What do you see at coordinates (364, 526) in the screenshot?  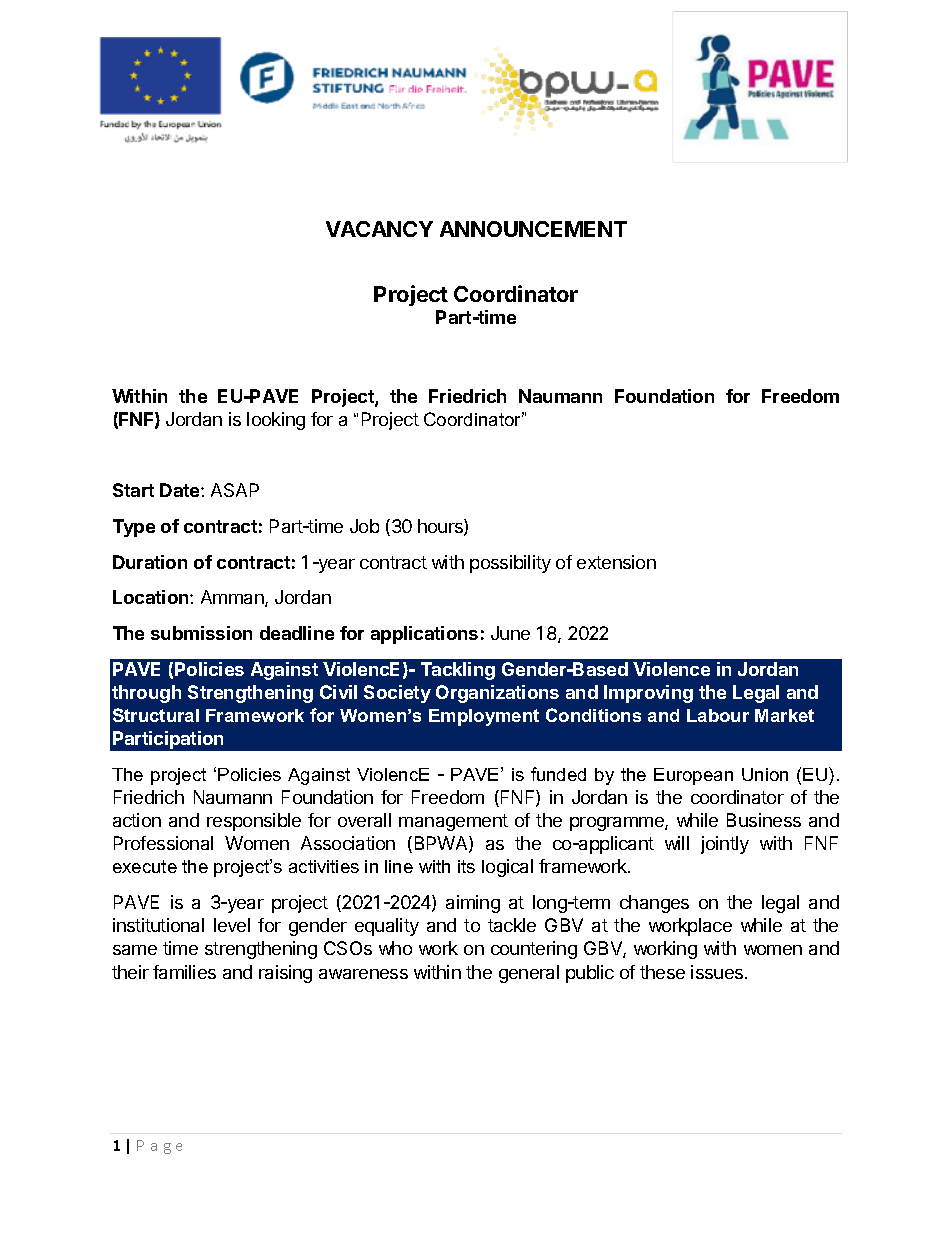 I see `Job` at bounding box center [364, 526].
